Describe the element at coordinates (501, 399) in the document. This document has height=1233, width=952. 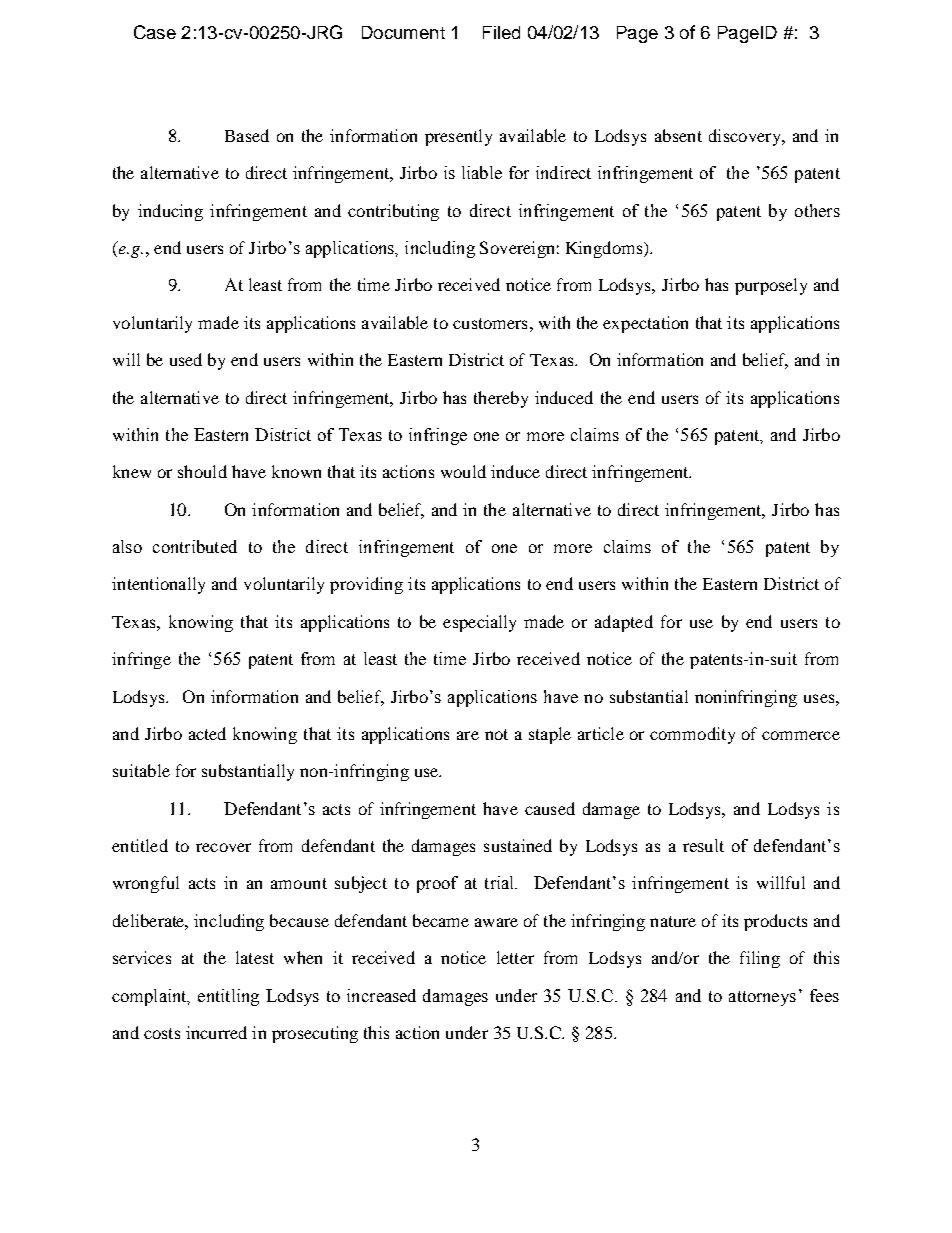
I see `thereby` at that location.
